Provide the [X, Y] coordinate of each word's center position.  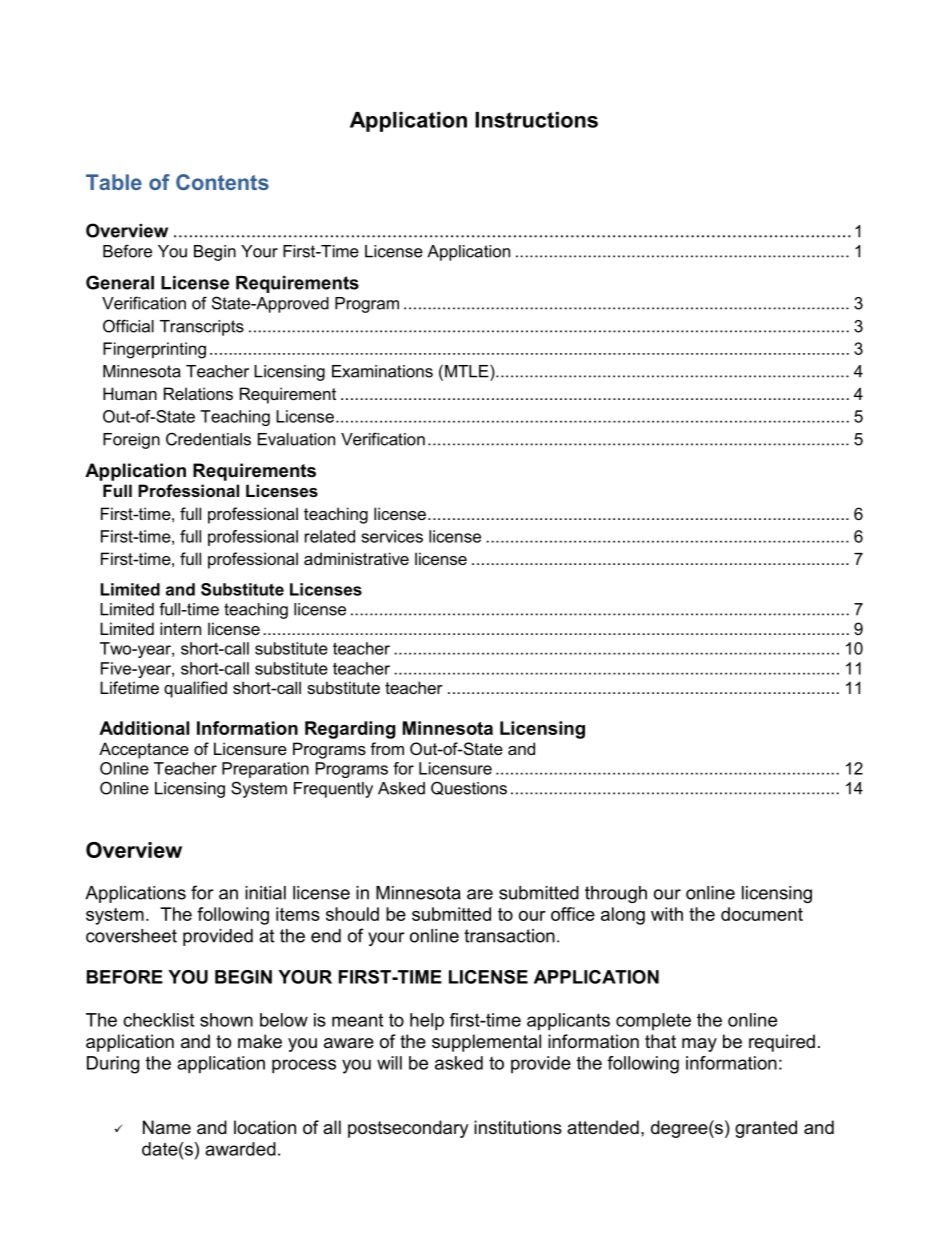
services [392, 536]
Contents [222, 182]
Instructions [536, 120]
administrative [356, 558]
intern [180, 628]
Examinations [382, 371]
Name [167, 1127]
